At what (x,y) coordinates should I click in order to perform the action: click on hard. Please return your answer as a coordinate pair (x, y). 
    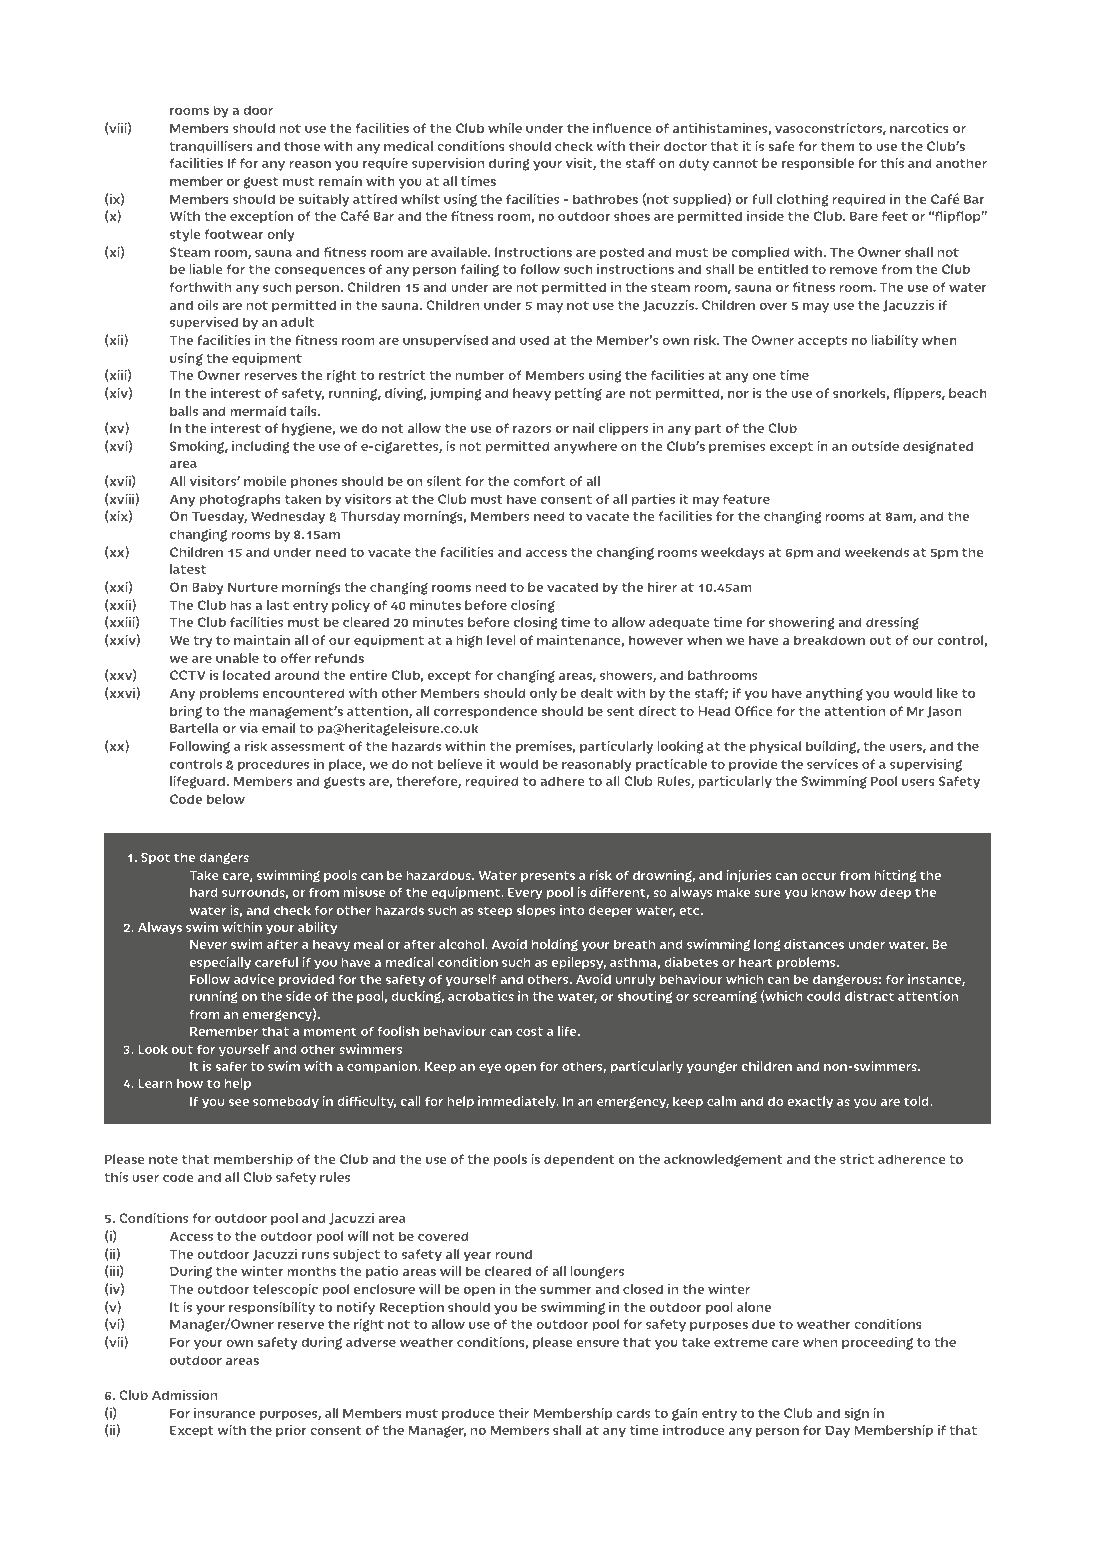
    Looking at the image, I should click on (204, 892).
